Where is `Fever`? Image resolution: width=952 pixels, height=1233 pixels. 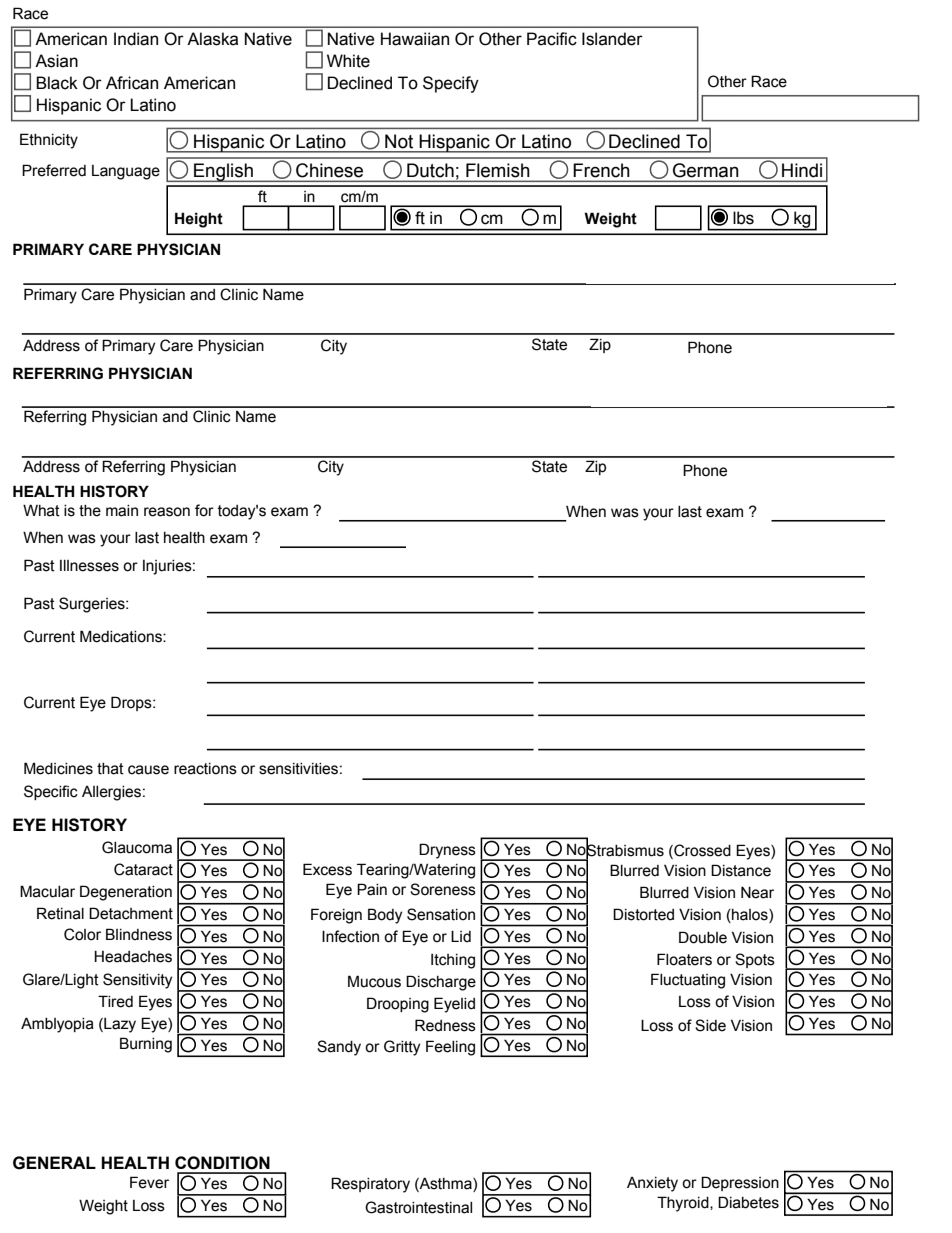
Fever is located at coordinates (149, 1182).
